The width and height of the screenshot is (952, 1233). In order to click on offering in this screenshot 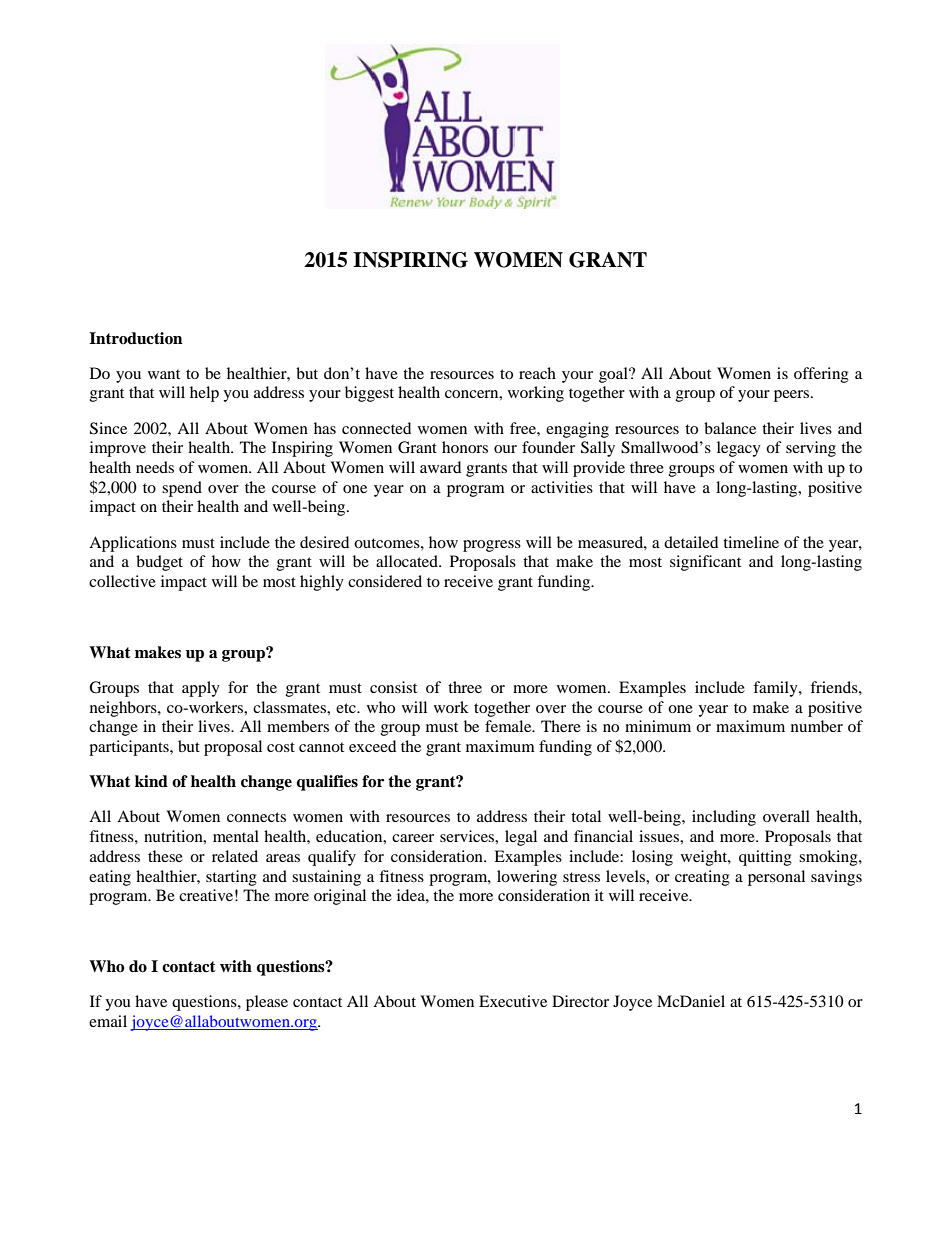, I will do `click(821, 375)`.
